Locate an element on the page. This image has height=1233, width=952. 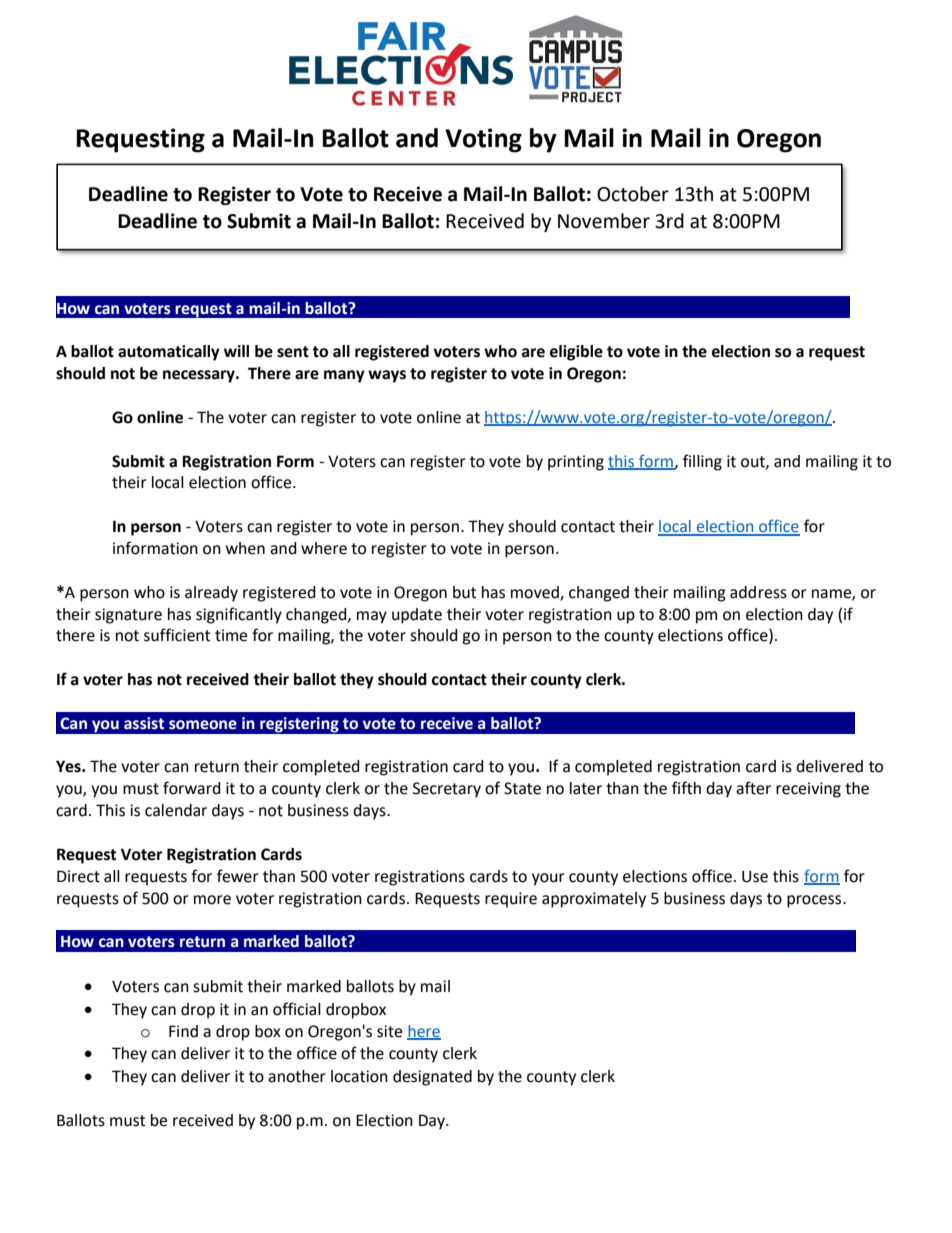
October is located at coordinates (633, 194).
